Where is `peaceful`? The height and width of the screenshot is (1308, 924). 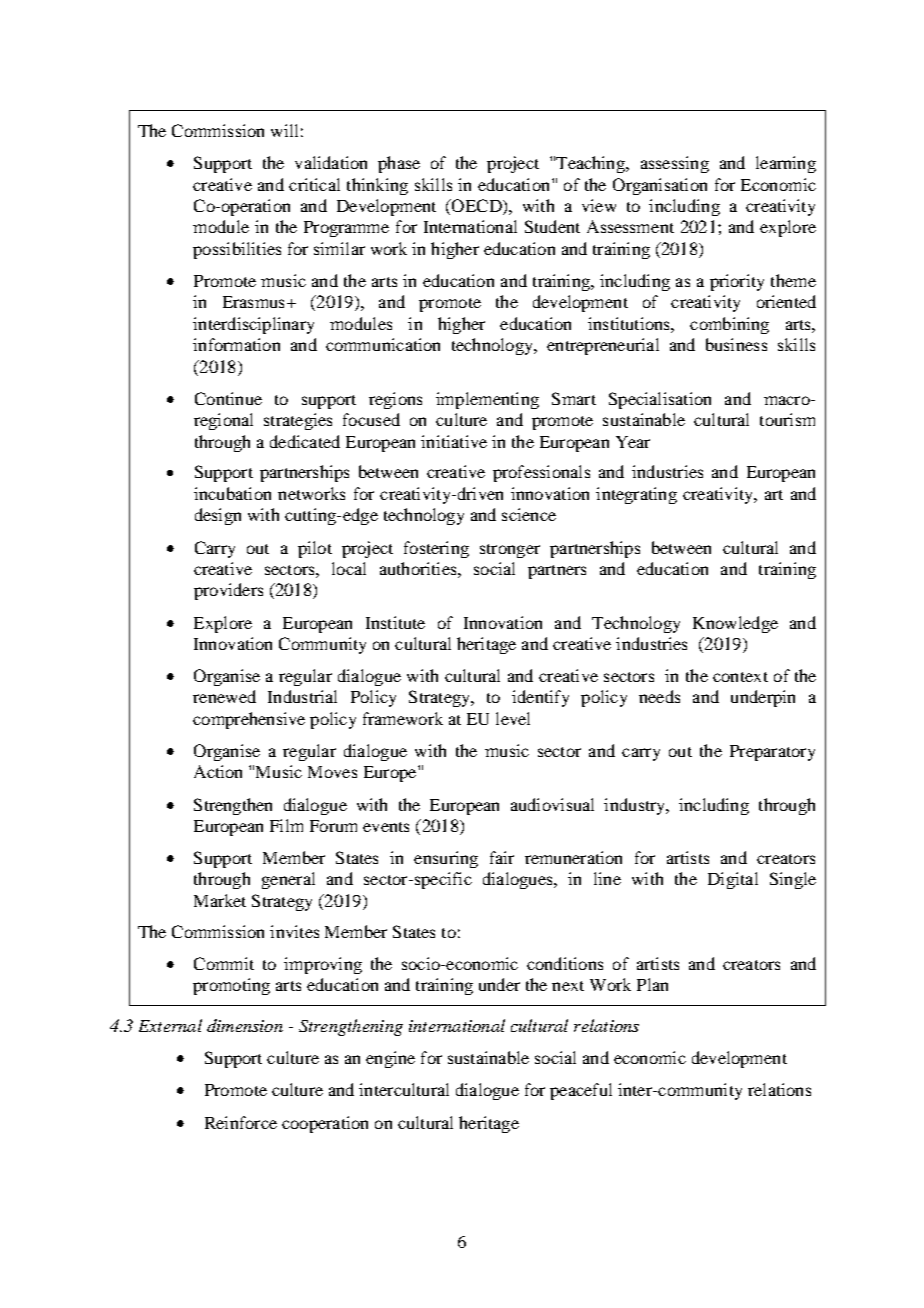 peaceful is located at coordinates (581, 1091).
